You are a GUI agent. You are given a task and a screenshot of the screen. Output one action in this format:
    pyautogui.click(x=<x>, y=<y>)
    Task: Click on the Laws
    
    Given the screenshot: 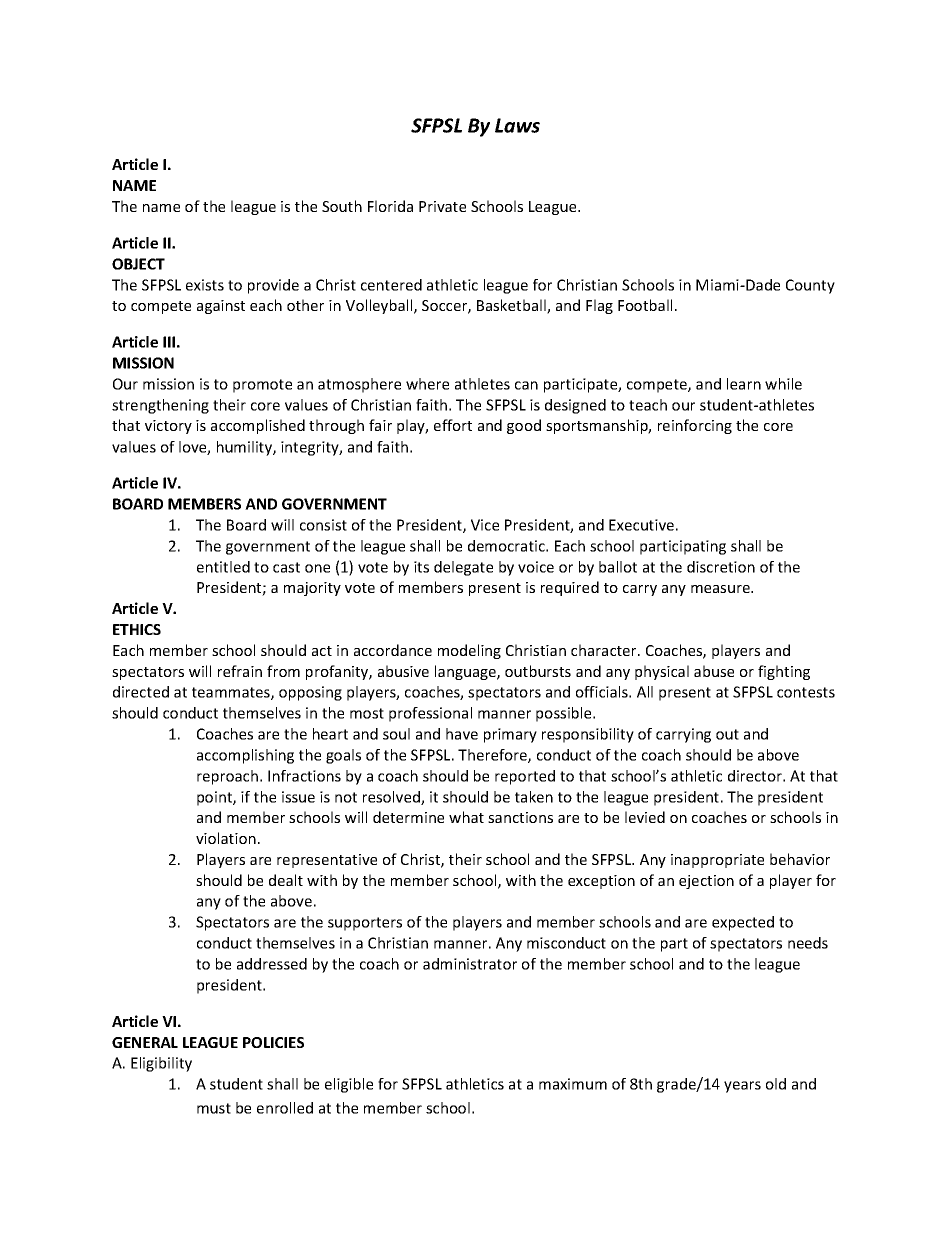 What is the action you would take?
    pyautogui.click(x=517, y=125)
